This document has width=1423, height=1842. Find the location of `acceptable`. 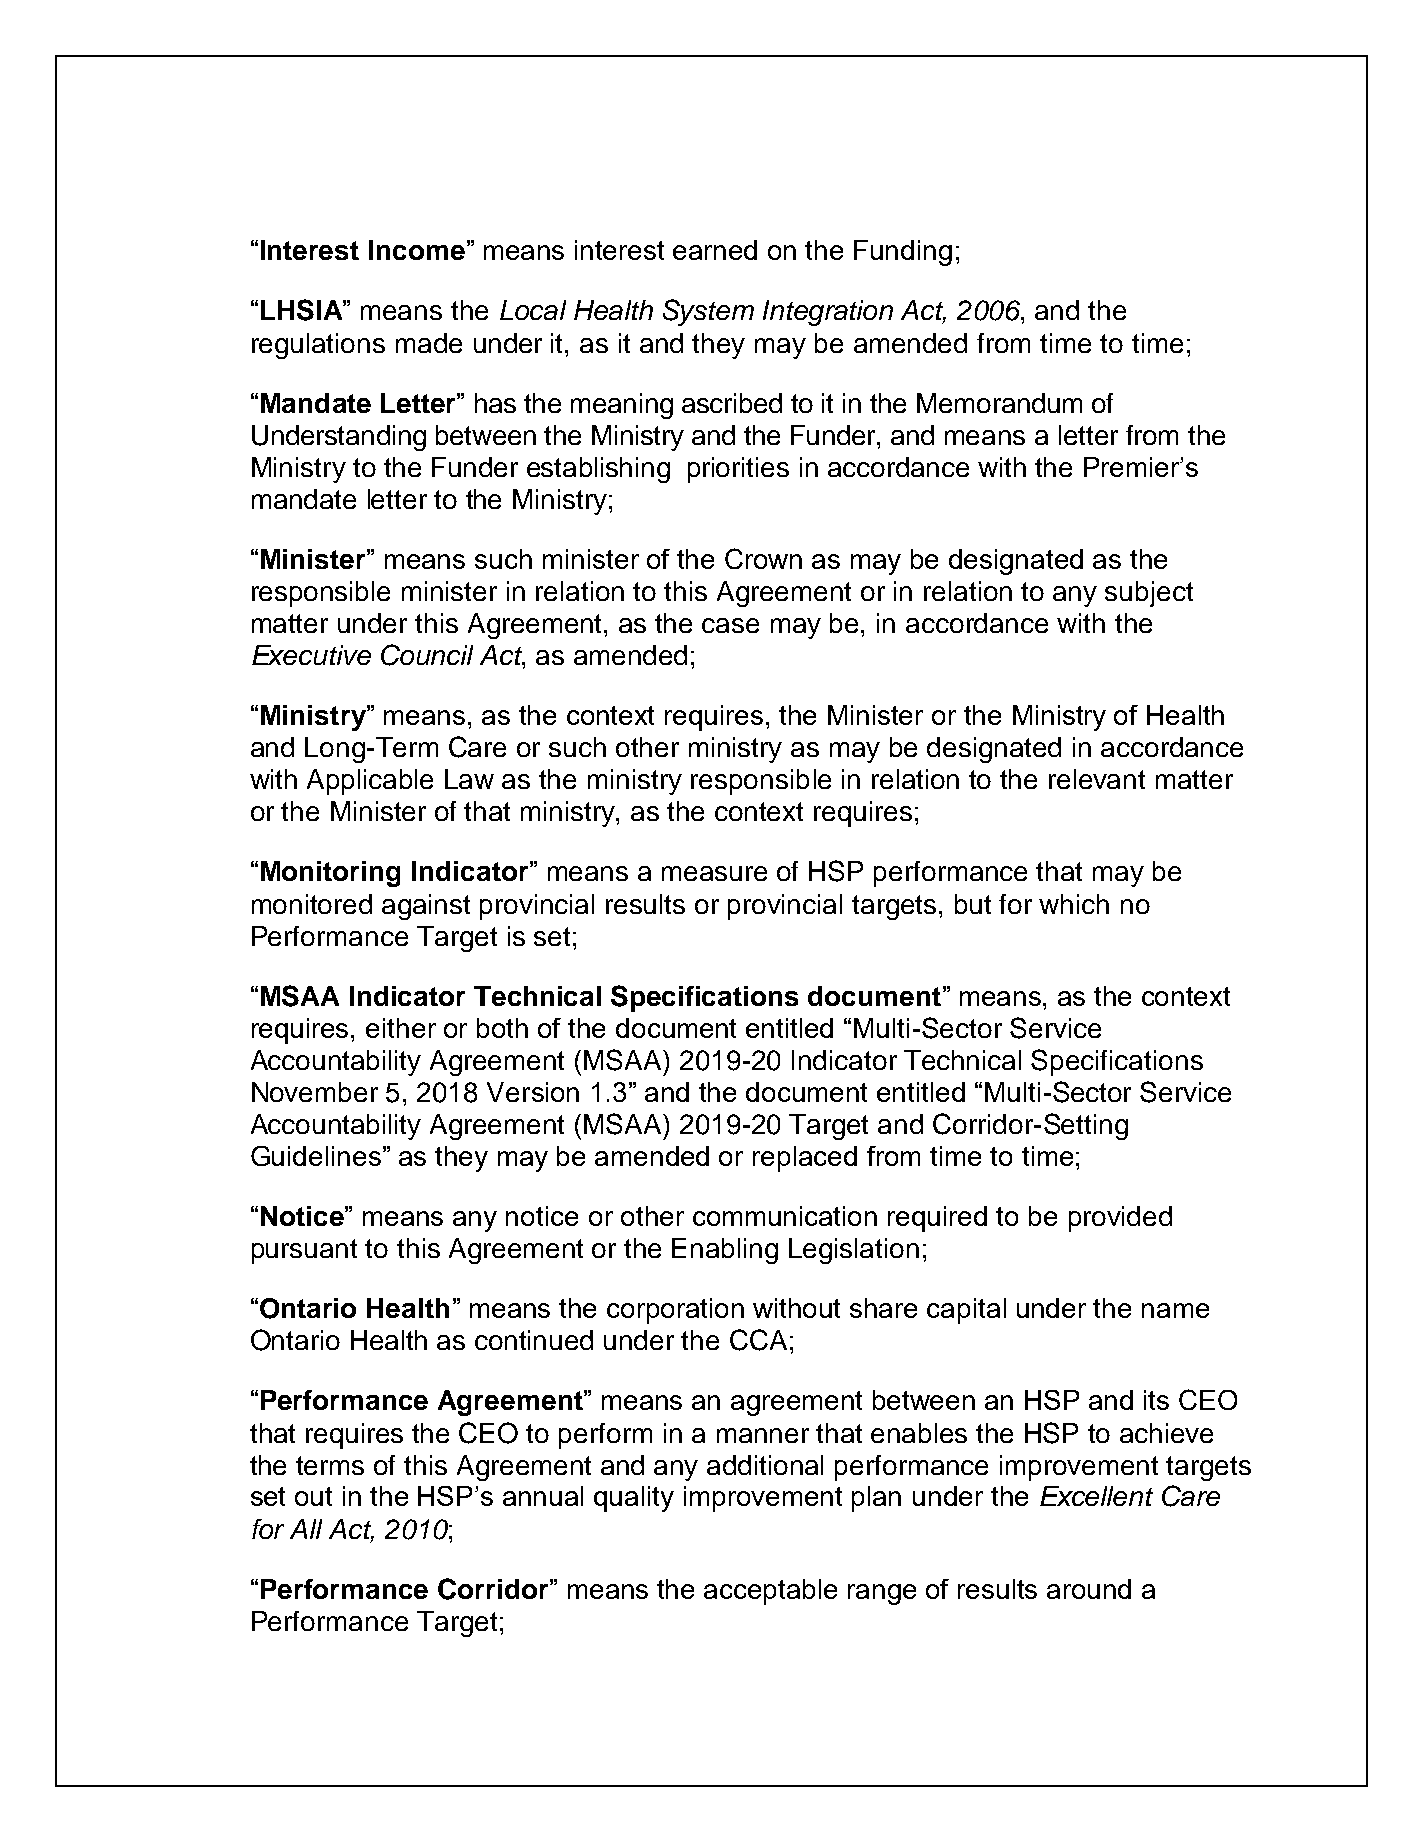

acceptable is located at coordinates (770, 1592).
